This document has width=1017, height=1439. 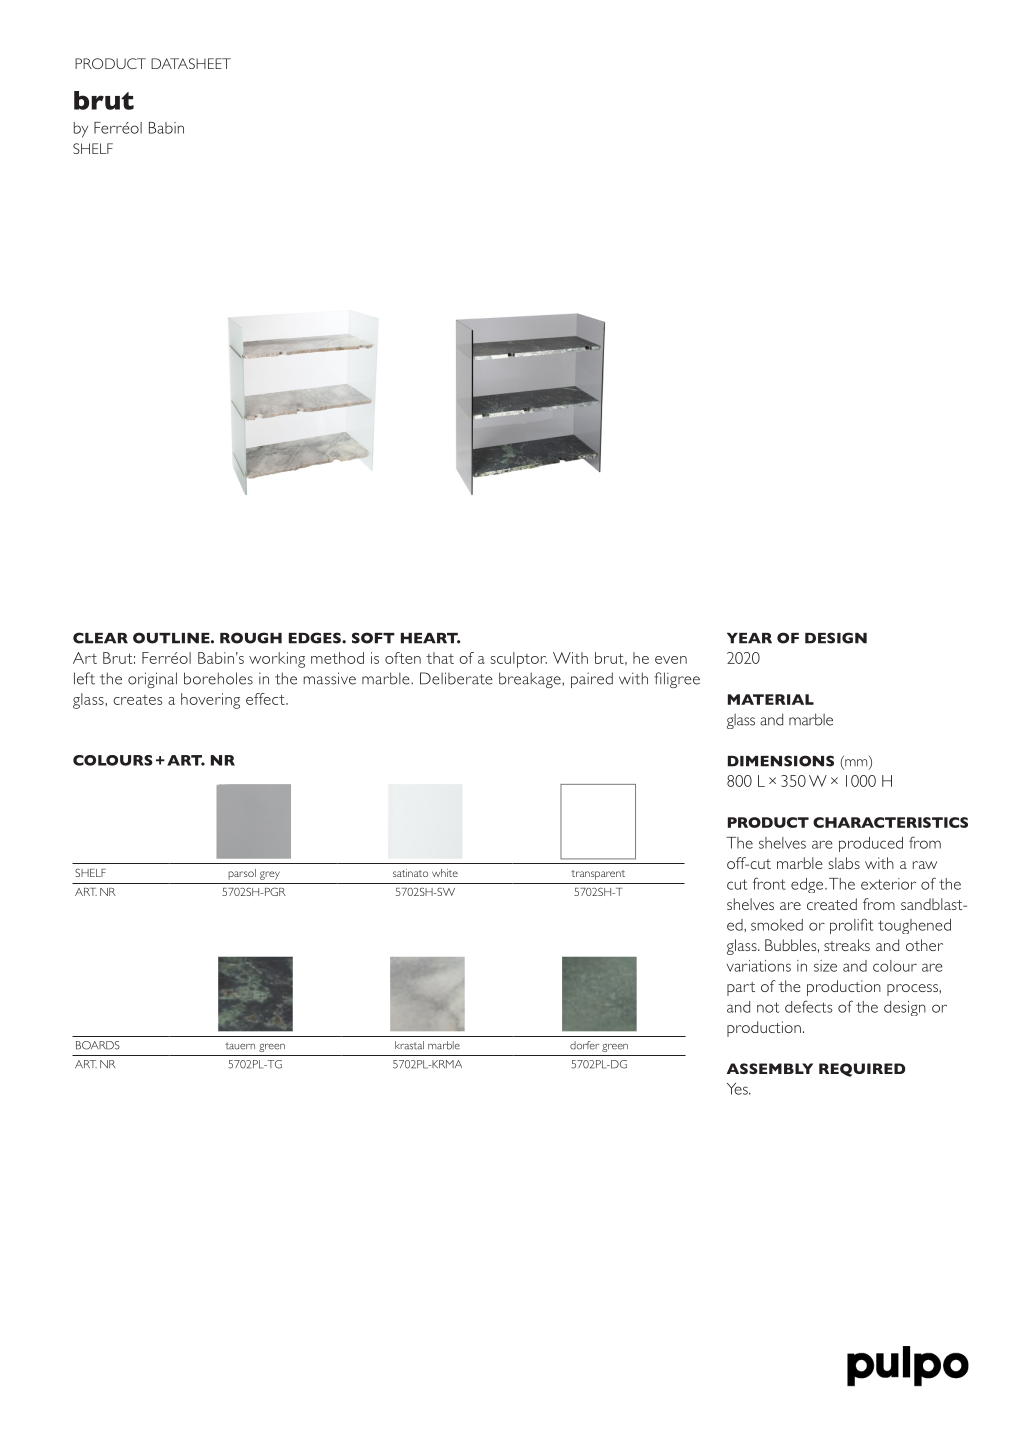 What do you see at coordinates (98, 1045) in the document?
I see `BOARDS` at bounding box center [98, 1045].
